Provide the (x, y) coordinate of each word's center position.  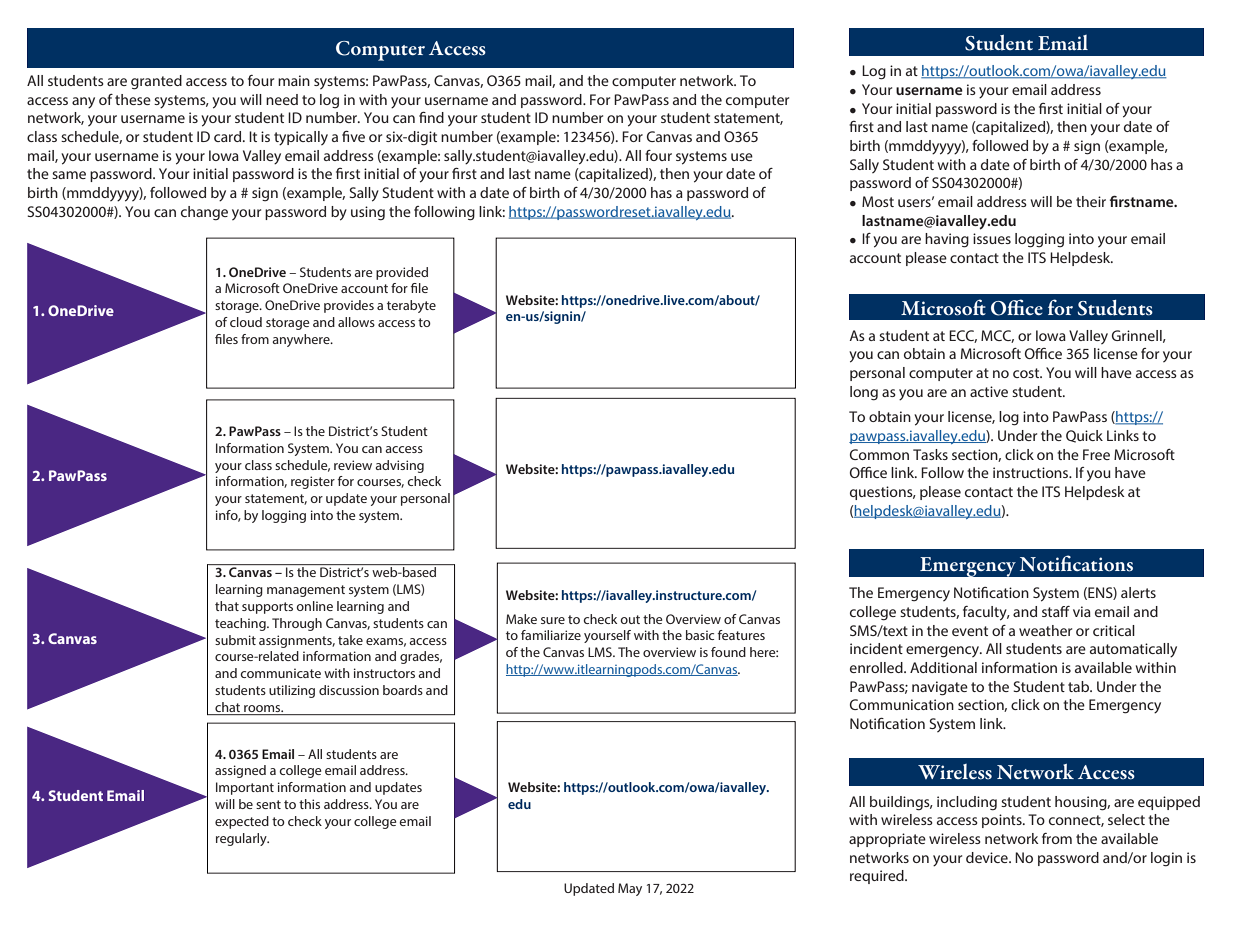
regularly (242, 839)
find (431, 117)
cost (1027, 373)
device (988, 857)
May (630, 889)
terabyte (411, 306)
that (227, 606)
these (133, 99)
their (1091, 201)
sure (553, 620)
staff (1056, 611)
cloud (246, 322)
